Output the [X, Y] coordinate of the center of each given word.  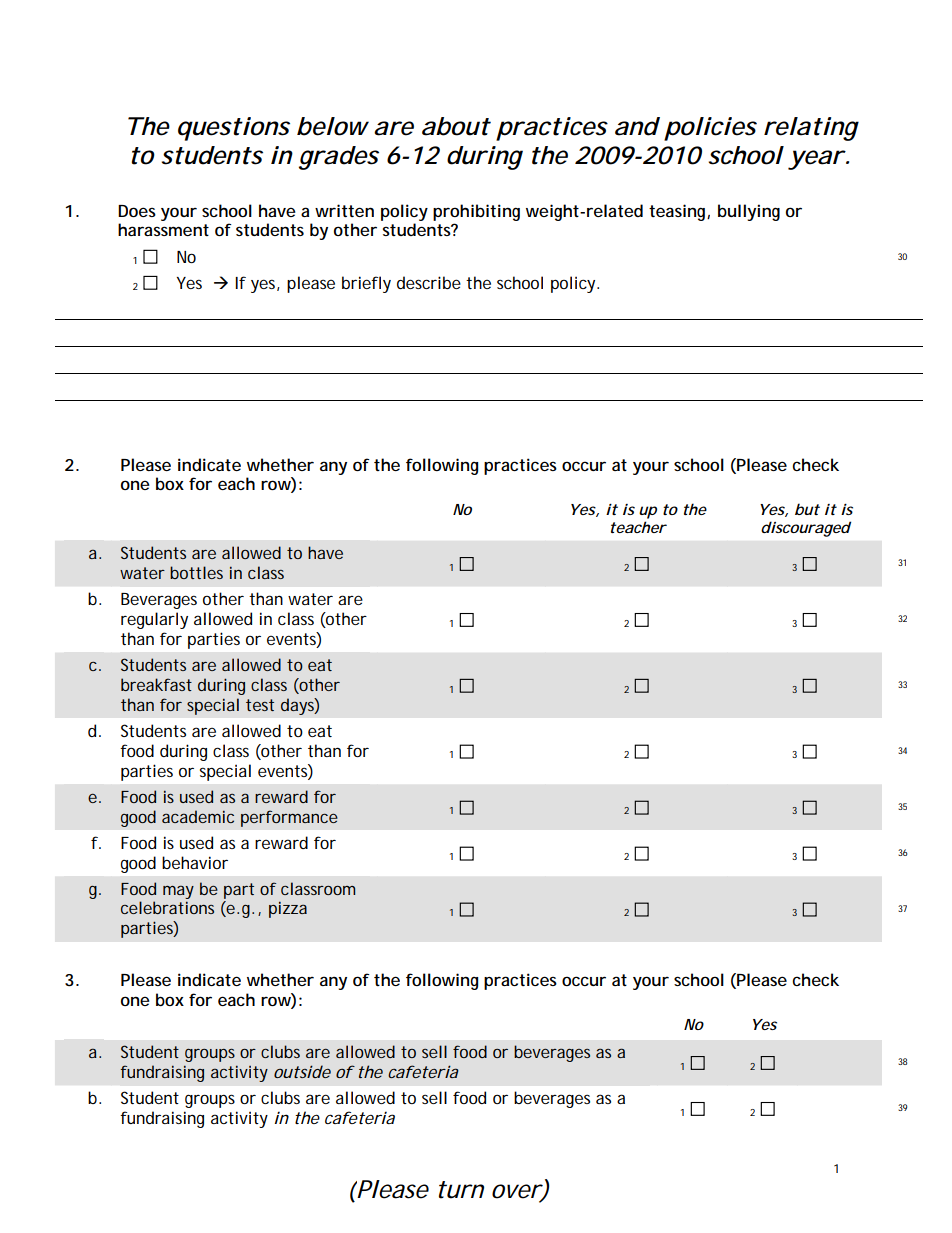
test [260, 705]
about [456, 126]
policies [710, 129]
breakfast [156, 684]
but [807, 509]
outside [302, 1071]
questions [234, 129]
